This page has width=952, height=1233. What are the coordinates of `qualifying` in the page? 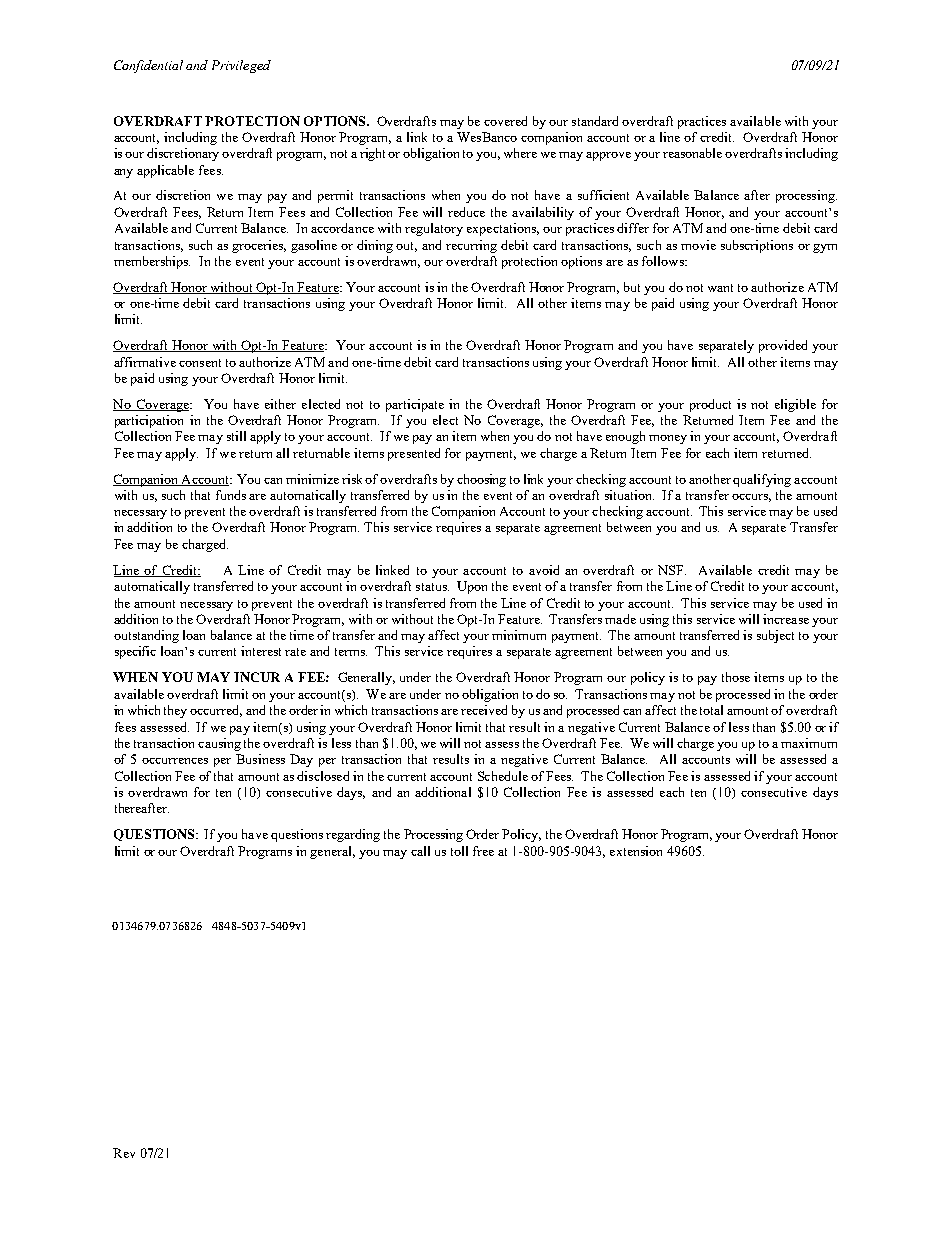 It's located at (762, 480).
